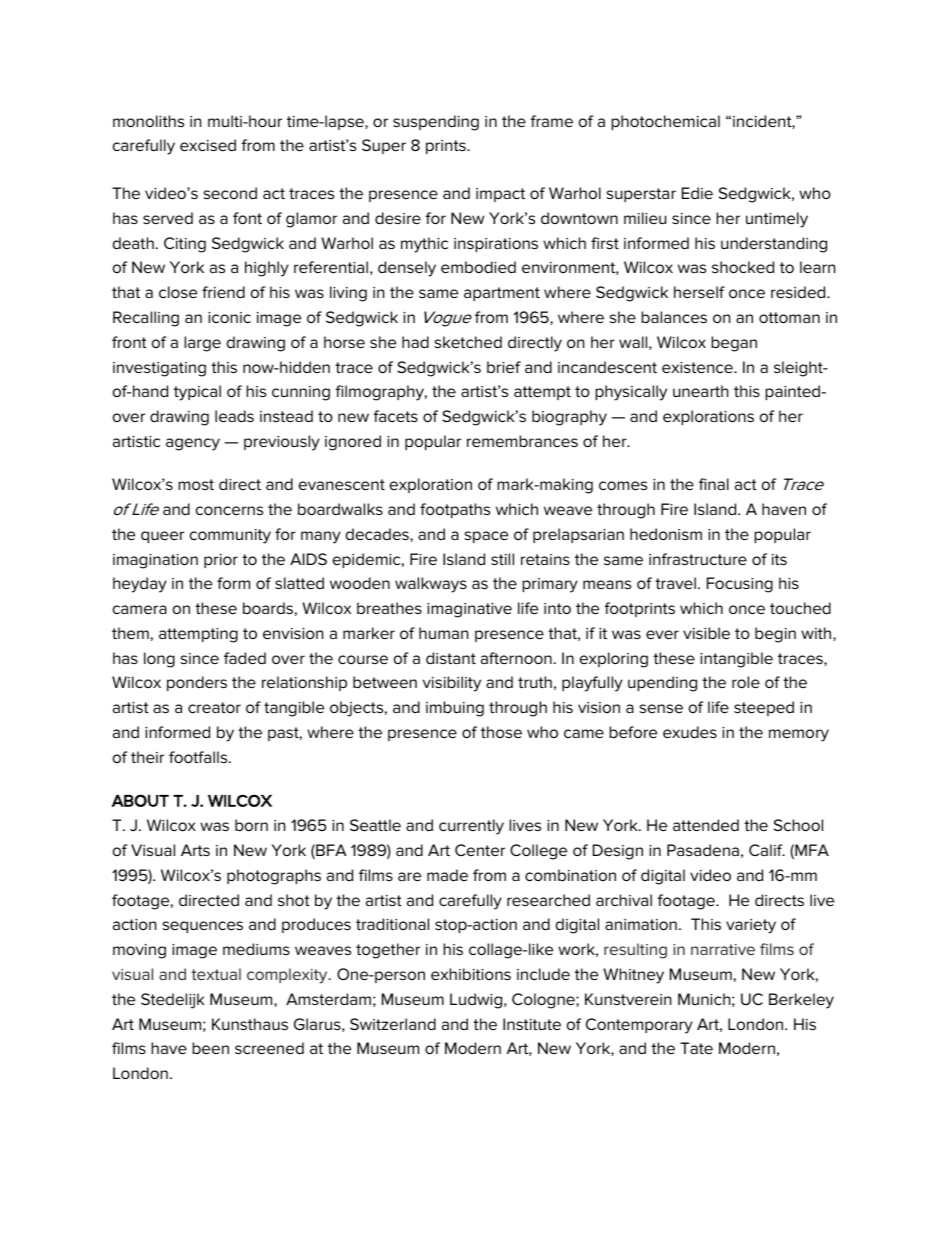 This document has height=1233, width=952. I want to click on Tate, so click(696, 1048).
